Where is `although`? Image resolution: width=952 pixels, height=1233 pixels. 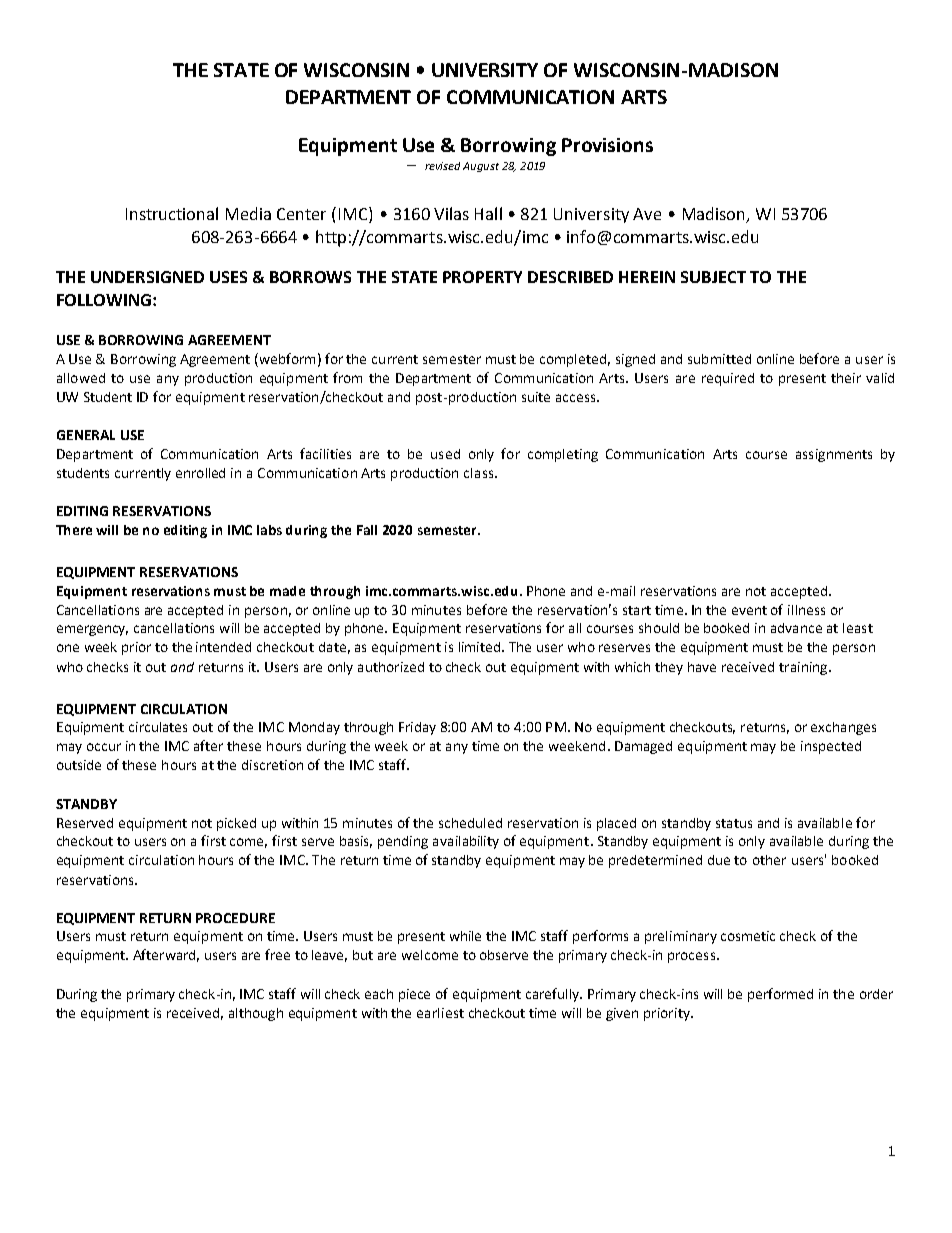
although is located at coordinates (256, 1014).
